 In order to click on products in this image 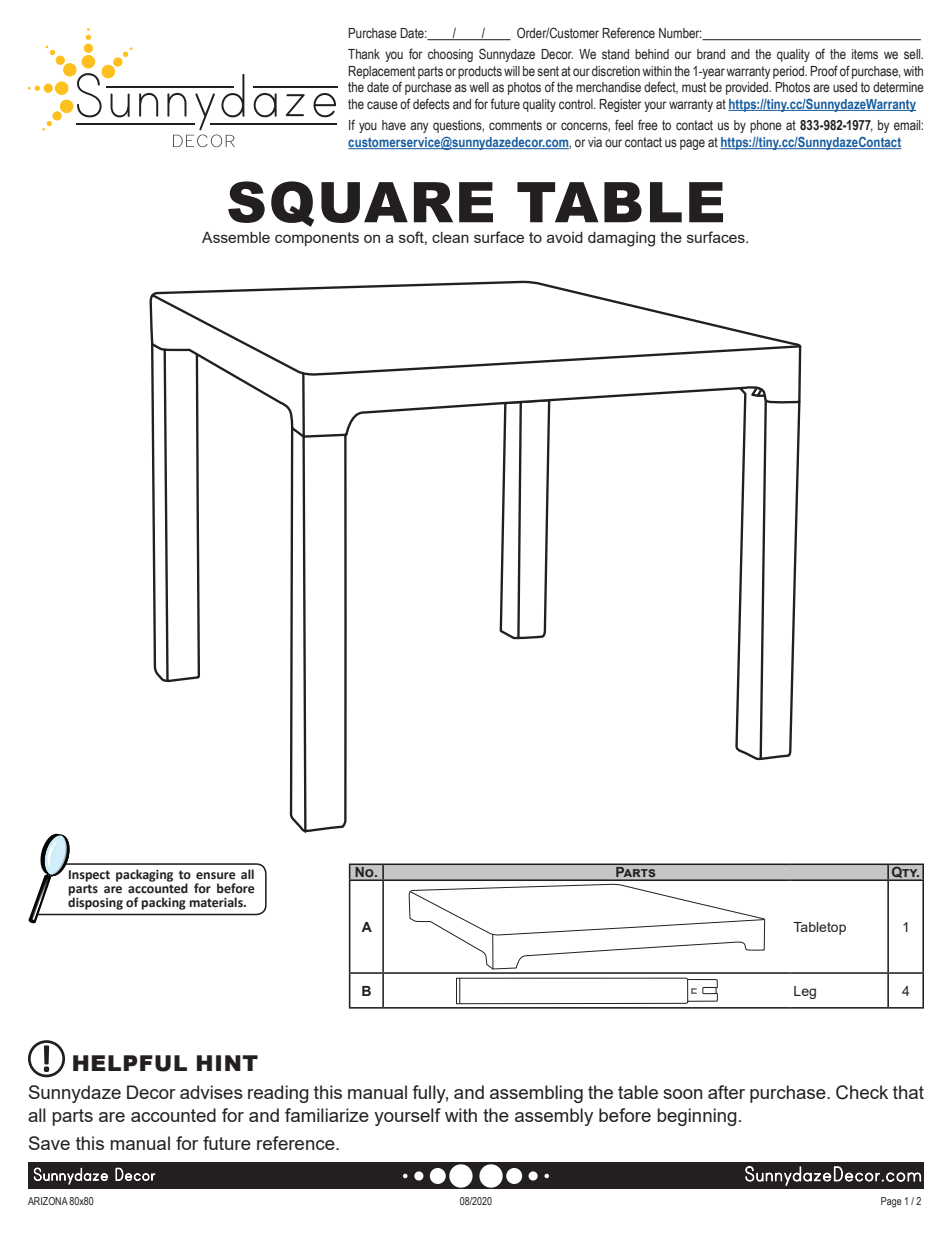, I will do `click(480, 72)`.
